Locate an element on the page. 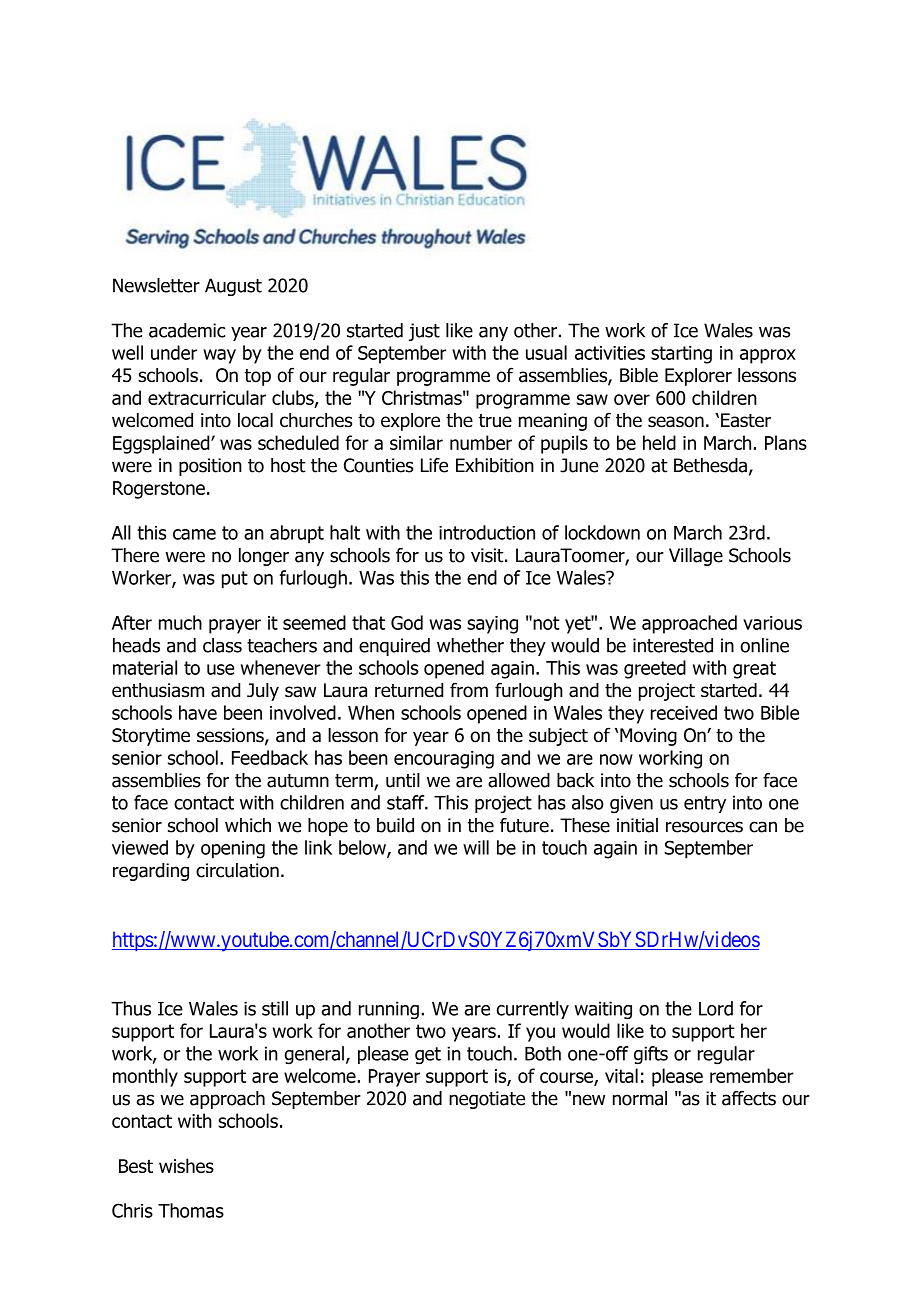  have is located at coordinates (198, 712).
